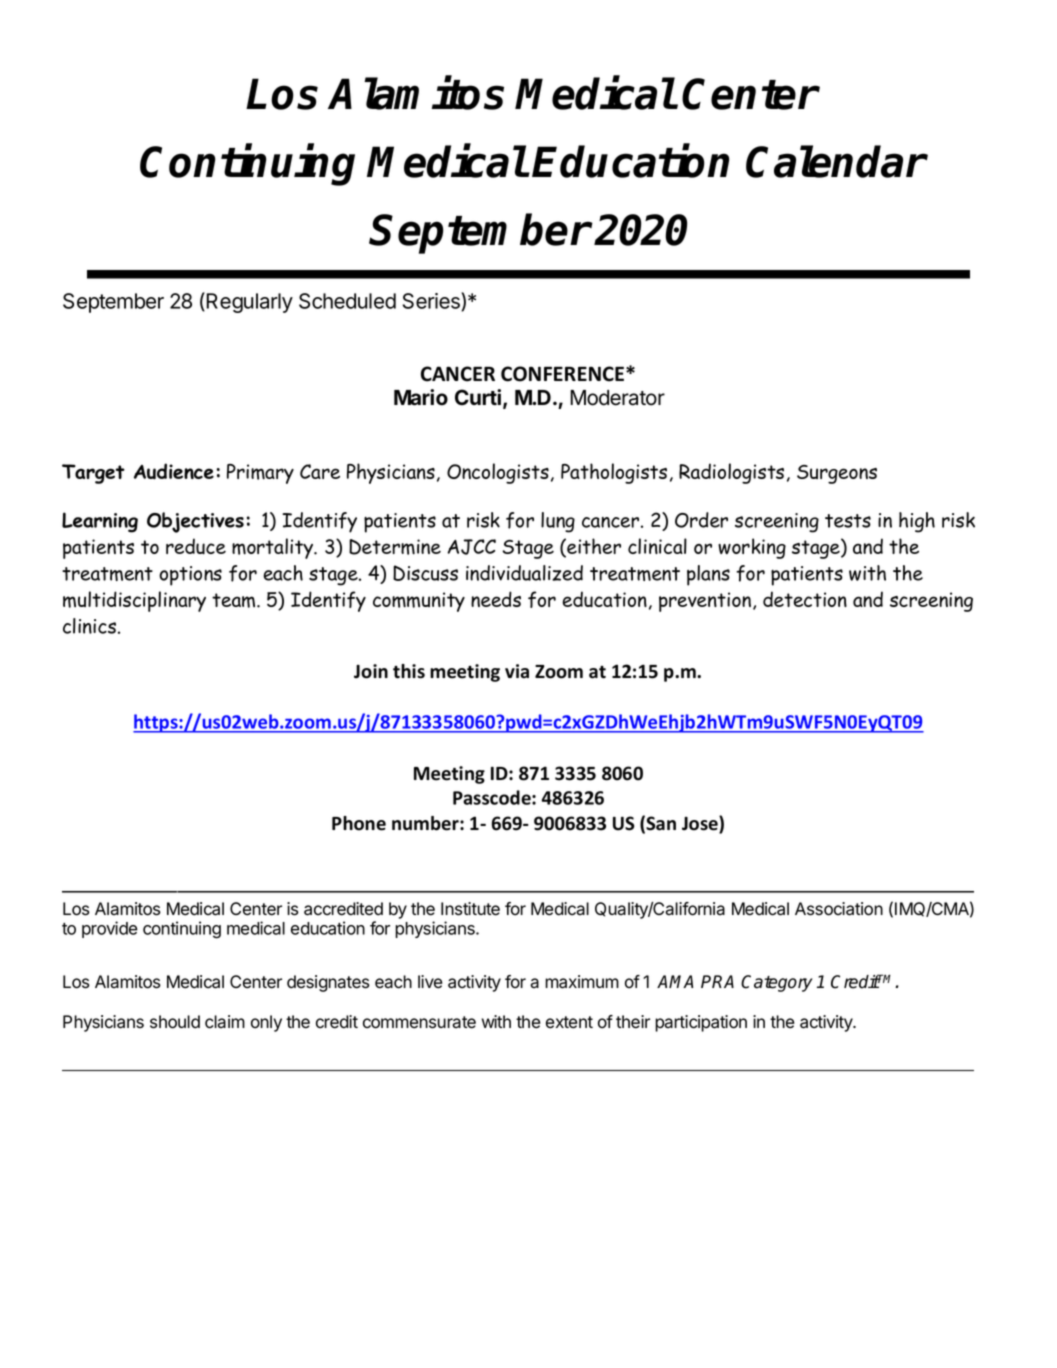 Image resolution: width=1057 pixels, height=1368 pixels. Describe the element at coordinates (432, 301) in the screenshot. I see `Series` at that location.
